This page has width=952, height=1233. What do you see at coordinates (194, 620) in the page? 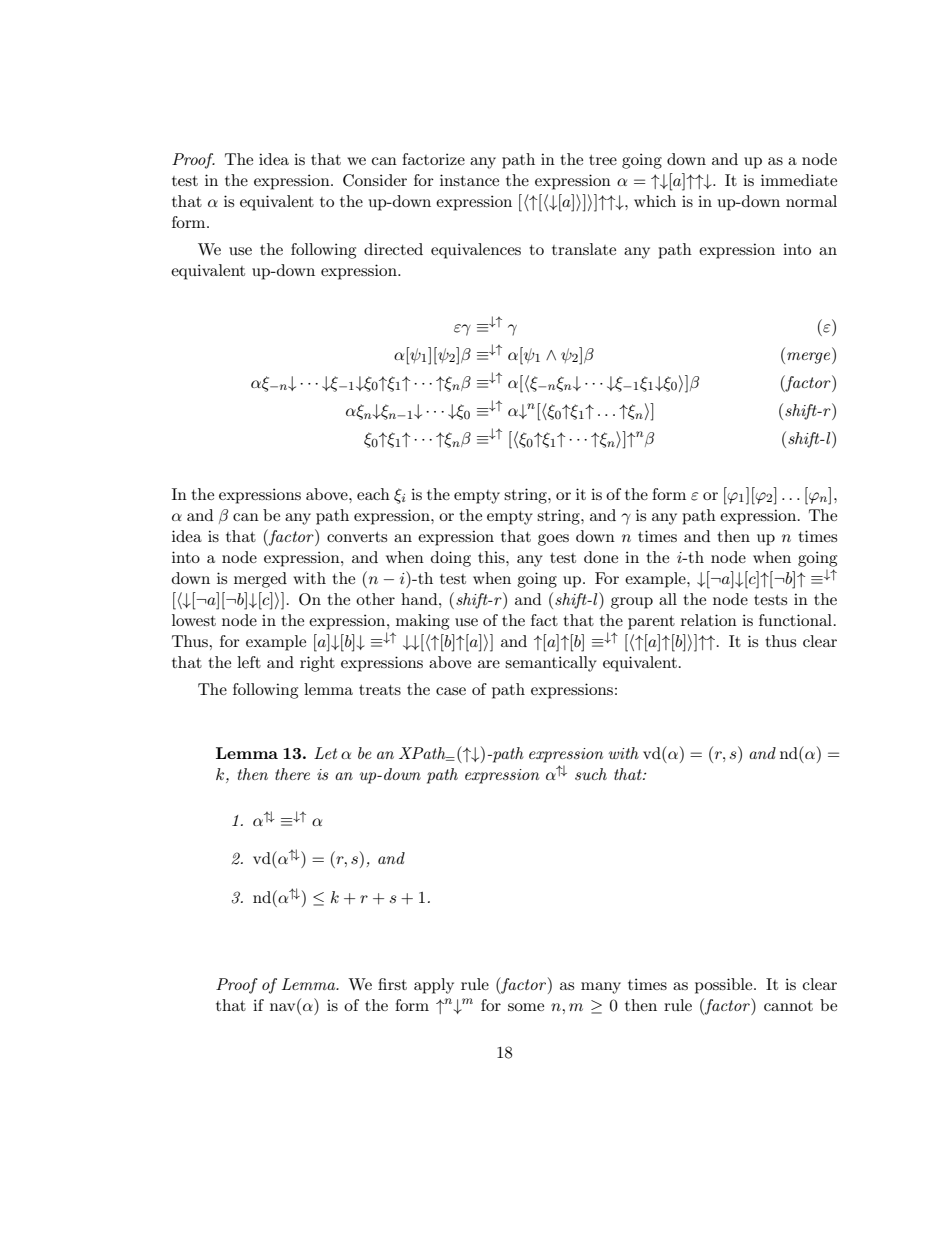
I see `lowest` at bounding box center [194, 620].
